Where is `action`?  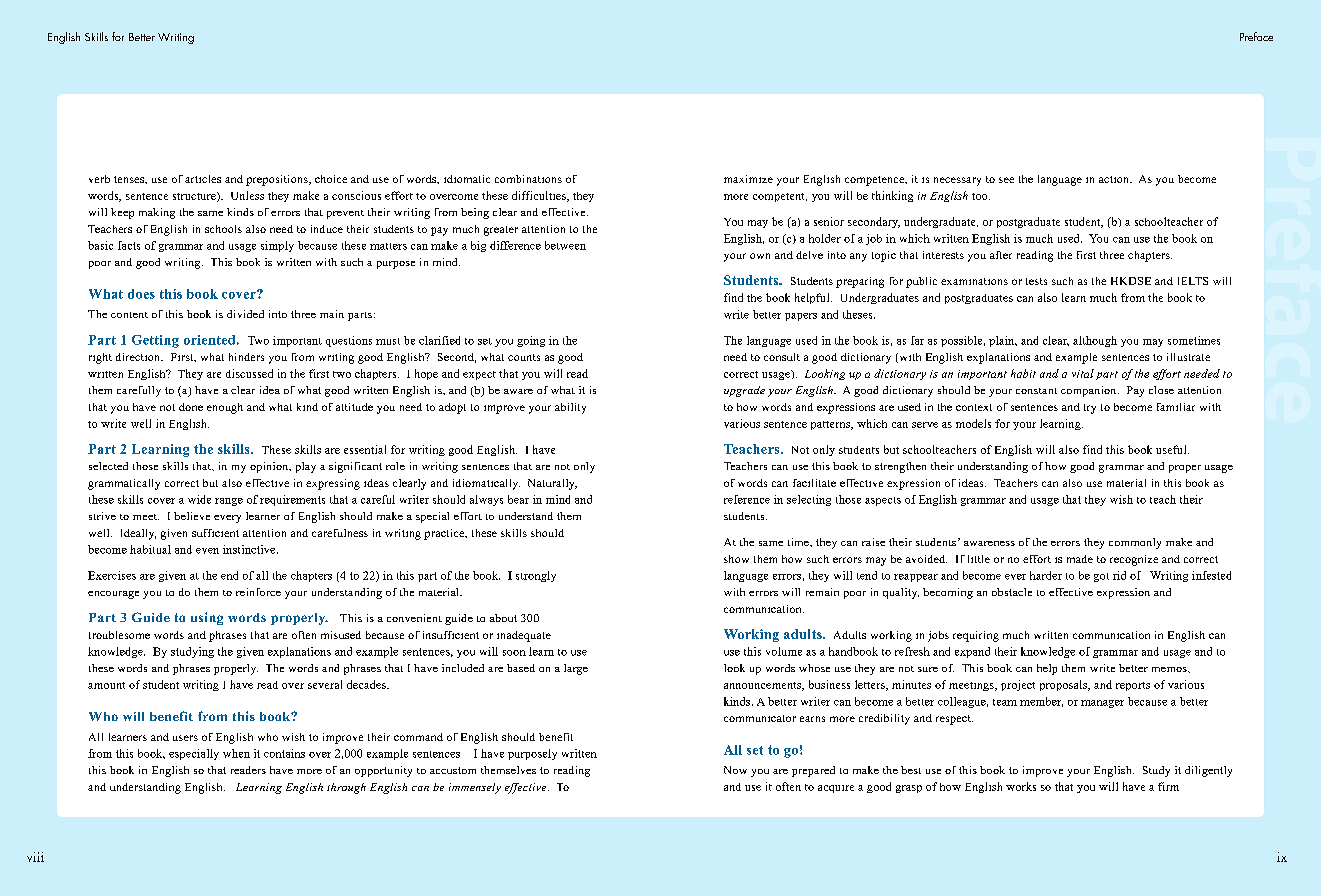
action is located at coordinates (1115, 179).
